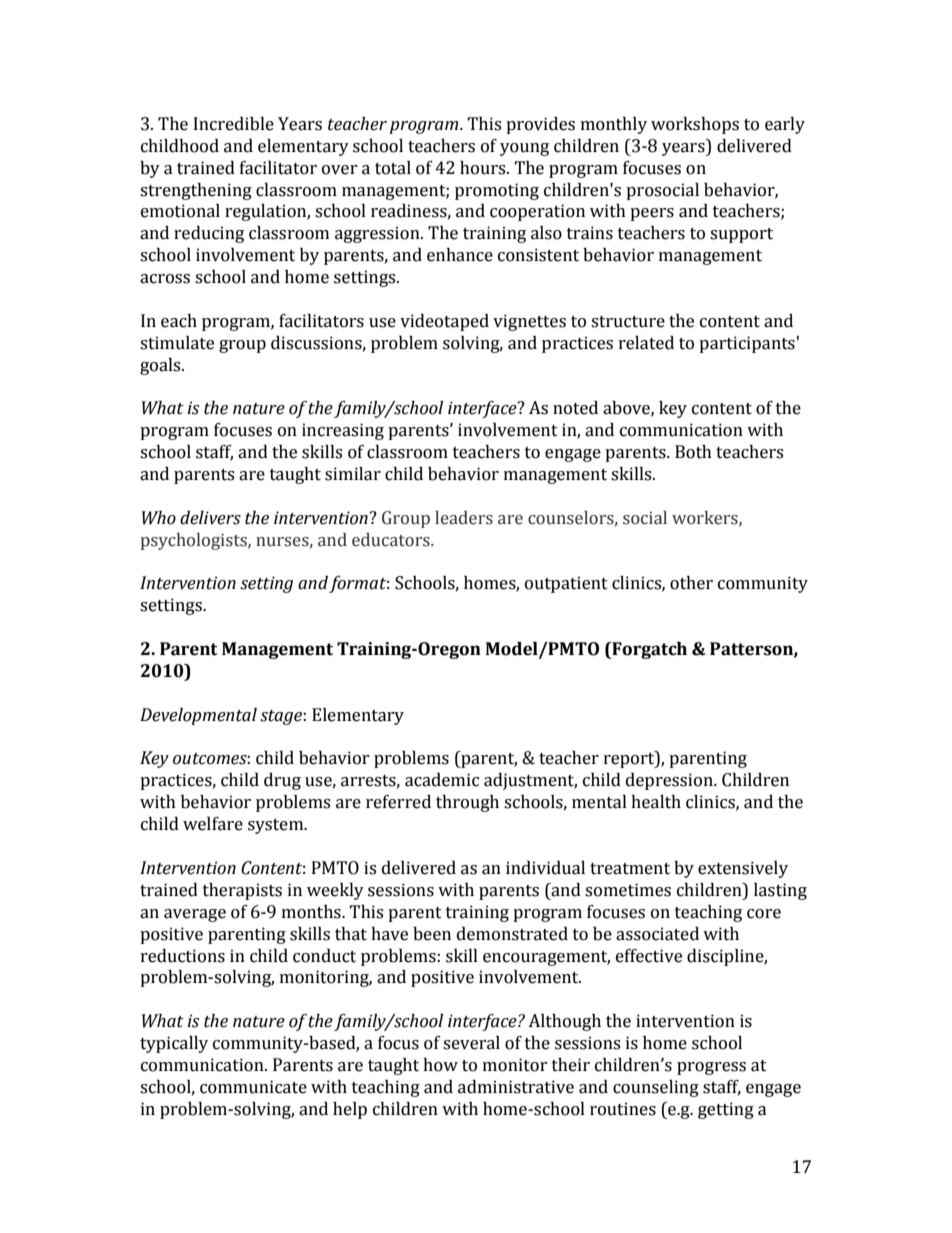  Describe the element at coordinates (695, 125) in the screenshot. I see `workshops` at that location.
